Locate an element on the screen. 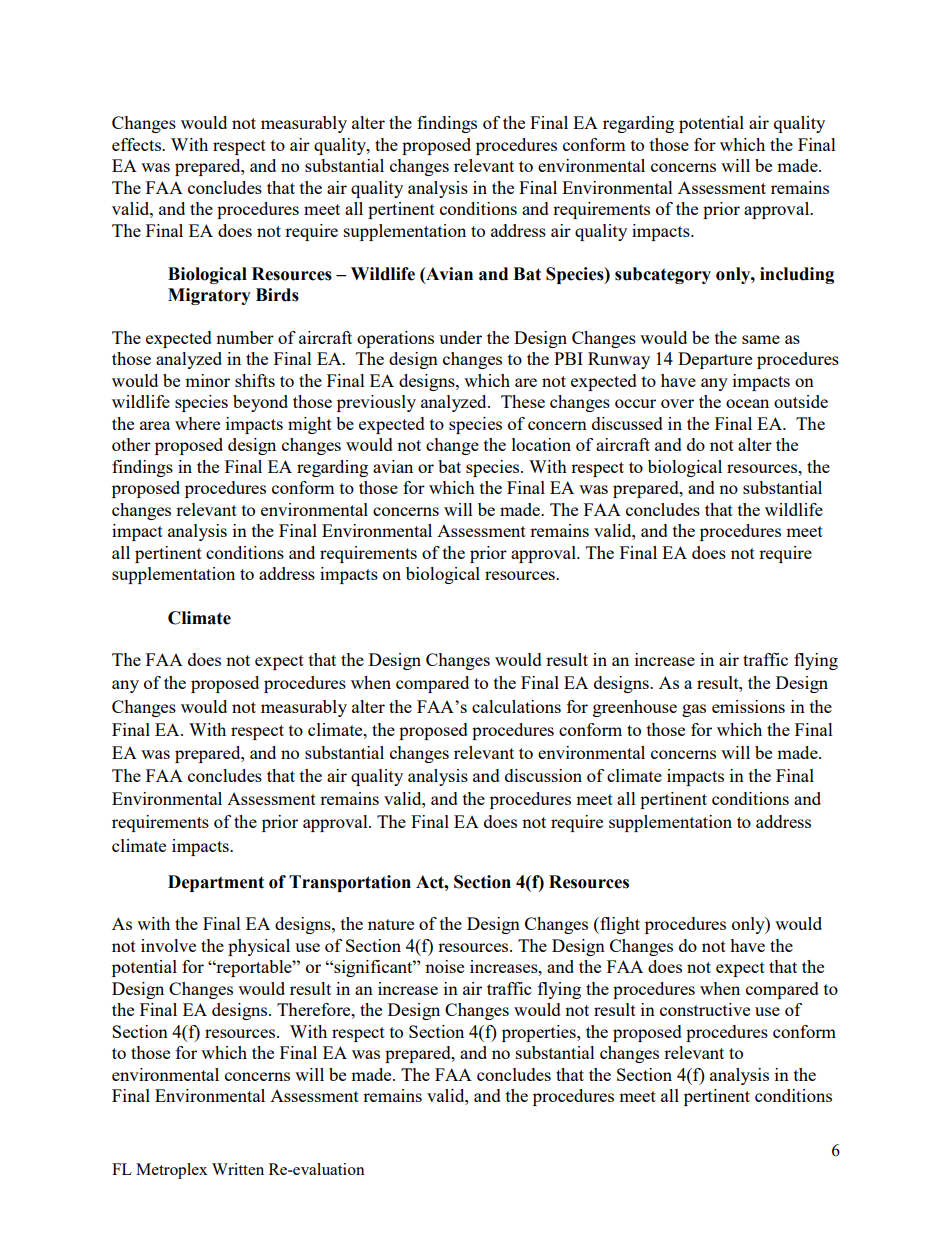 The image size is (952, 1233). other is located at coordinates (131, 444).
